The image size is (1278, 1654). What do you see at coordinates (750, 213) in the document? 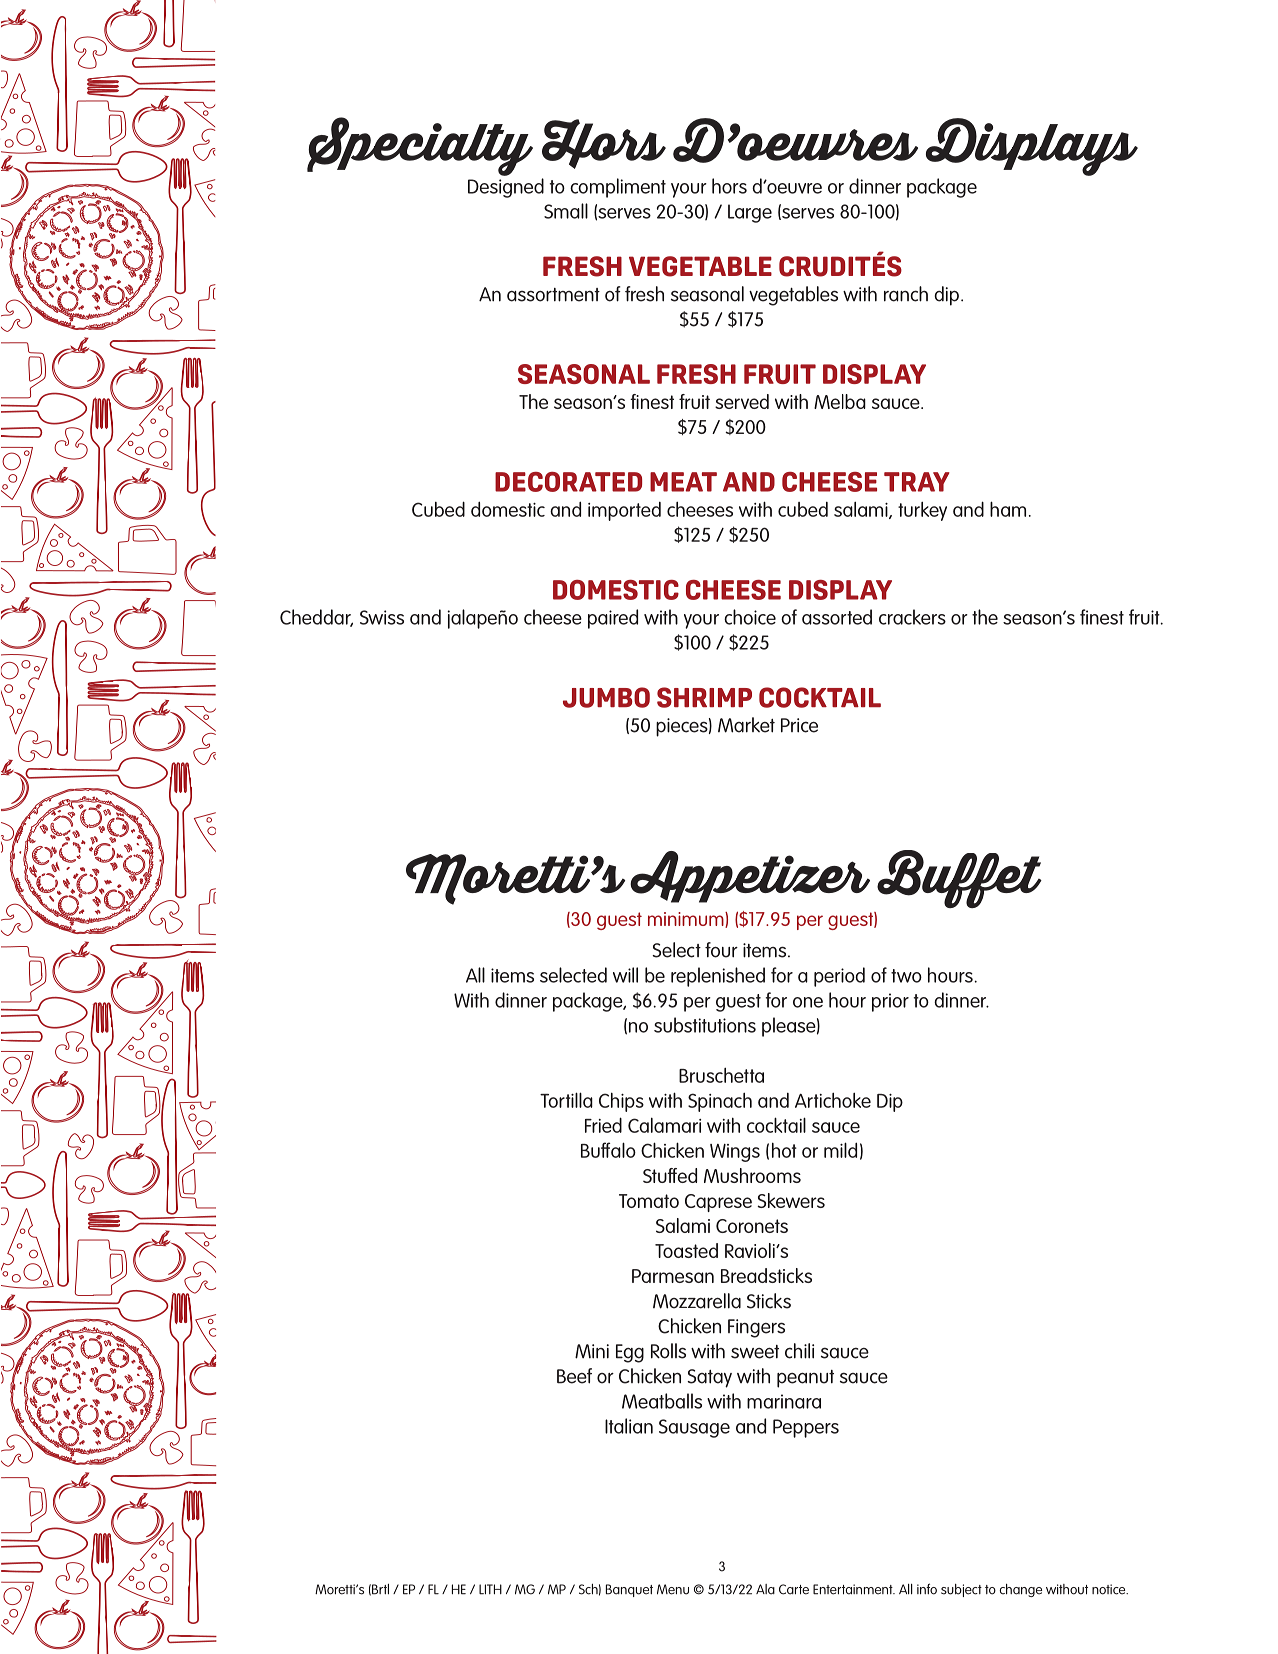
I see `Large` at bounding box center [750, 213].
